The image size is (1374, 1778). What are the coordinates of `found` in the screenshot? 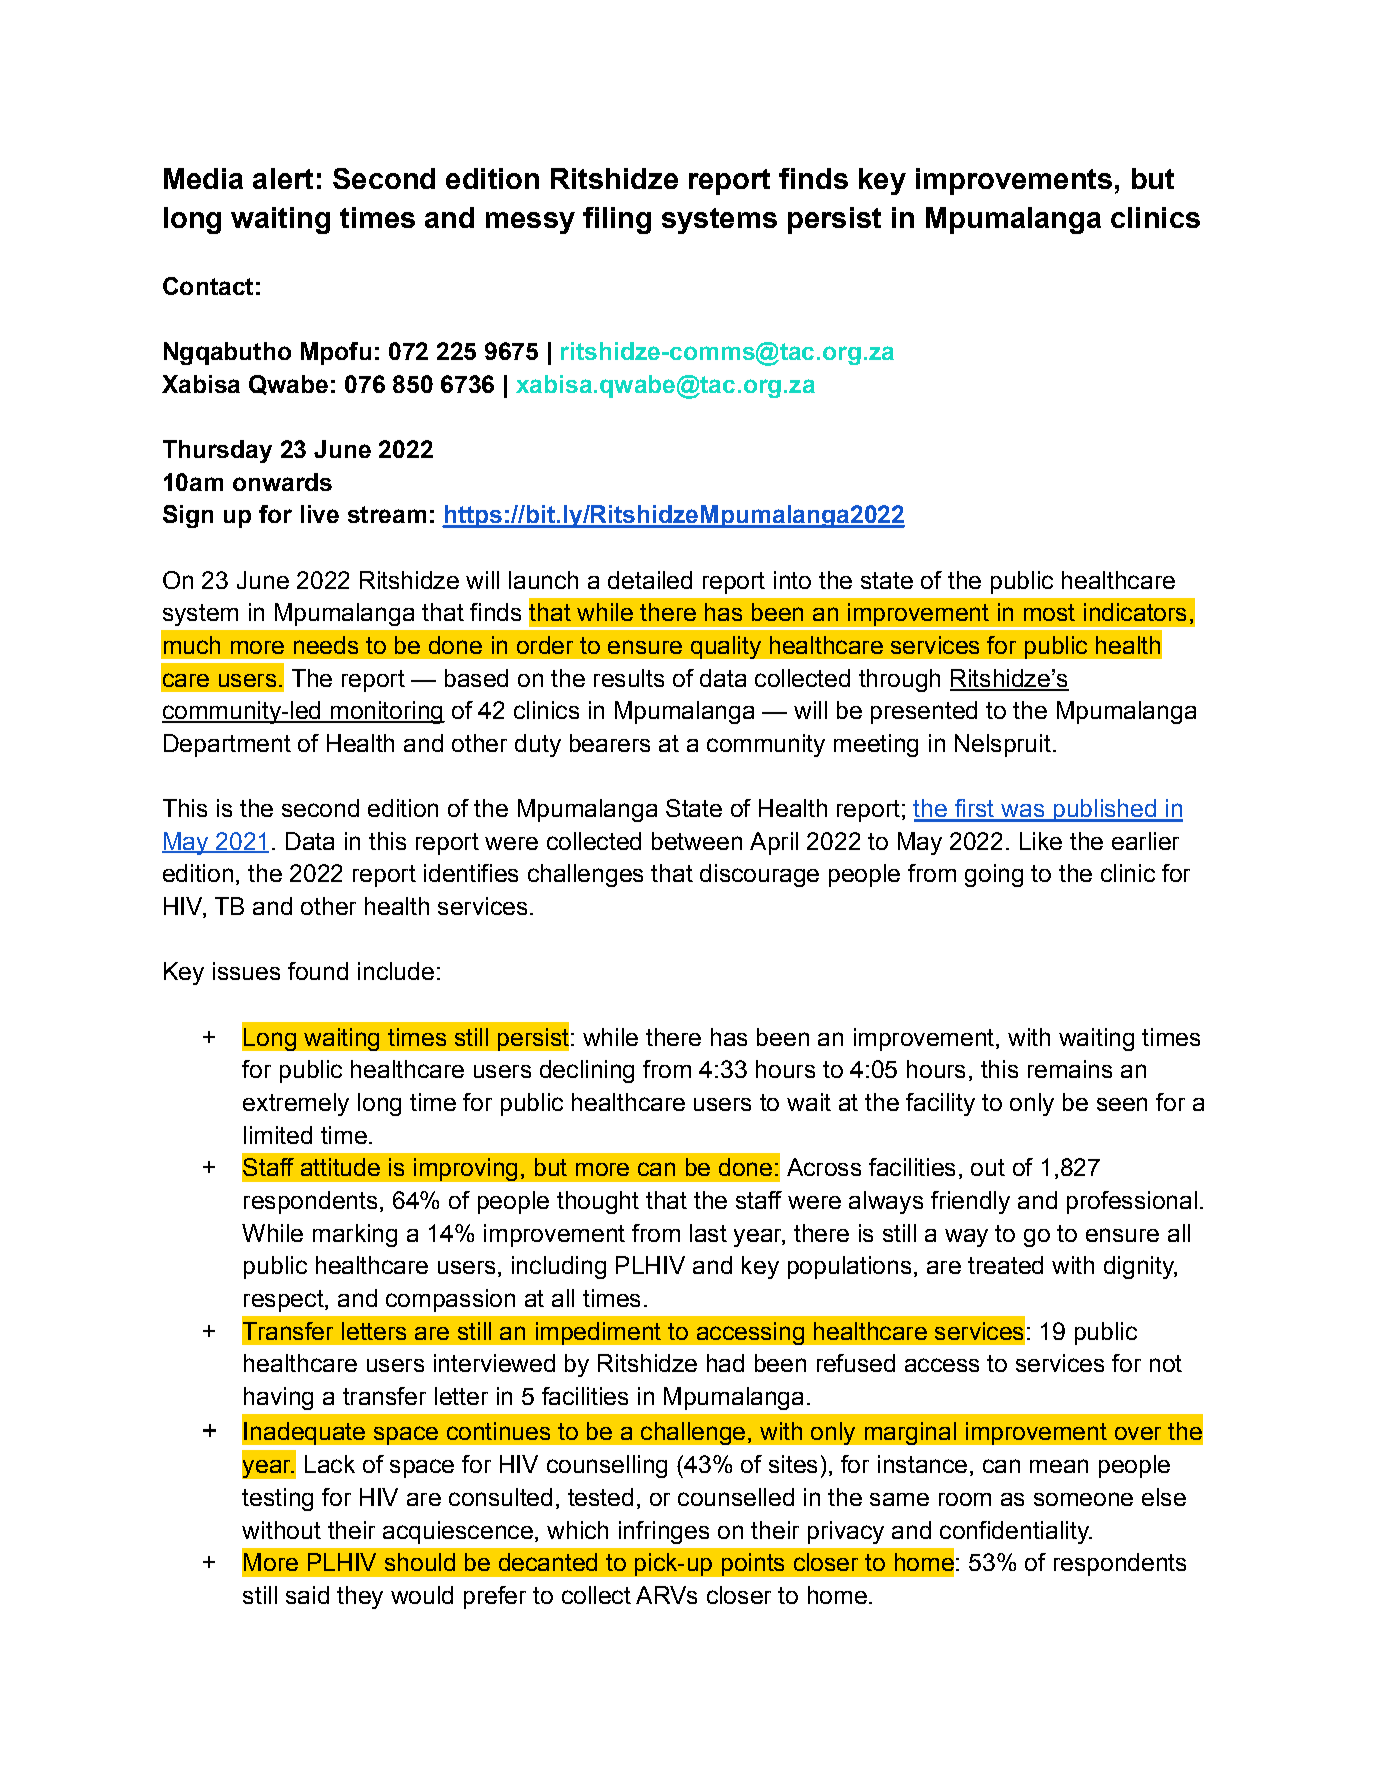 It's located at (318, 971).
